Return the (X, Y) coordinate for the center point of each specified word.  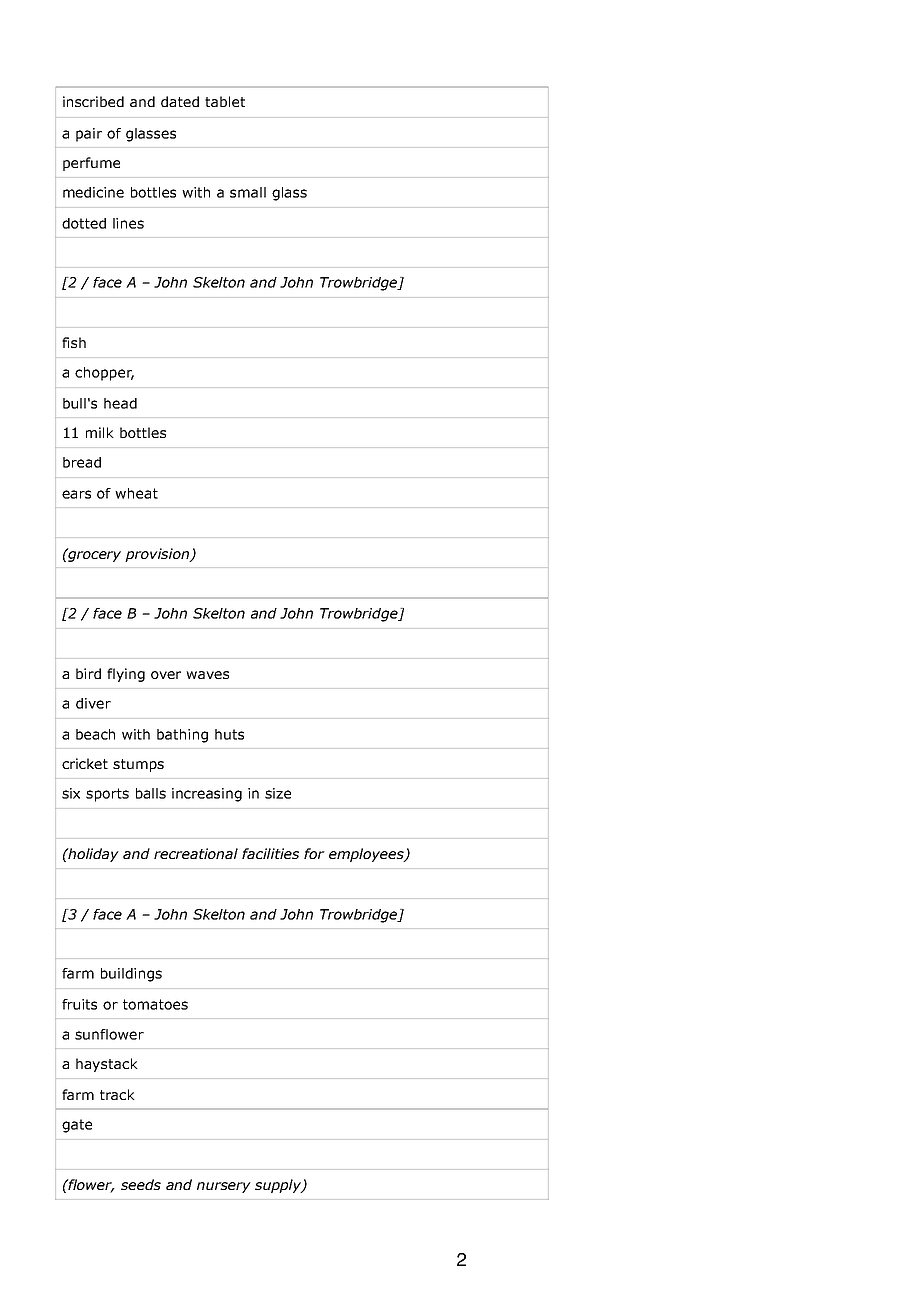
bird (88, 673)
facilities (270, 853)
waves (207, 675)
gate (77, 1126)
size (278, 793)
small (248, 192)
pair (89, 135)
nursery (224, 1187)
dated (180, 101)
